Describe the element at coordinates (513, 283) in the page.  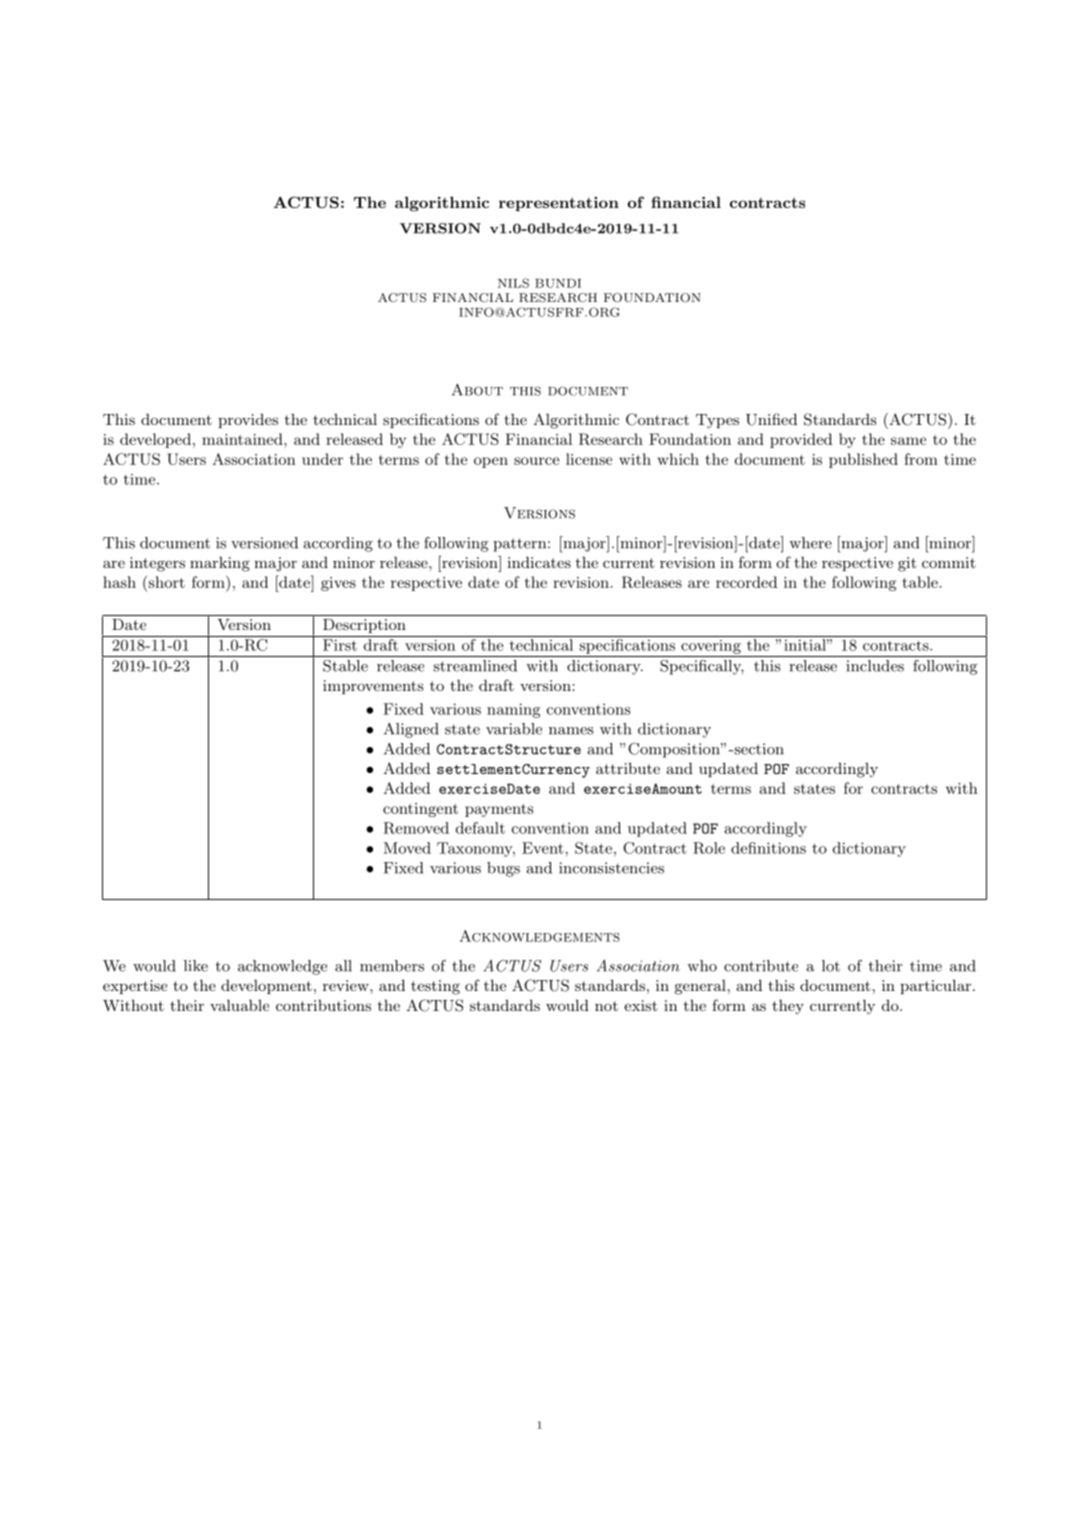
I see `NILS` at that location.
